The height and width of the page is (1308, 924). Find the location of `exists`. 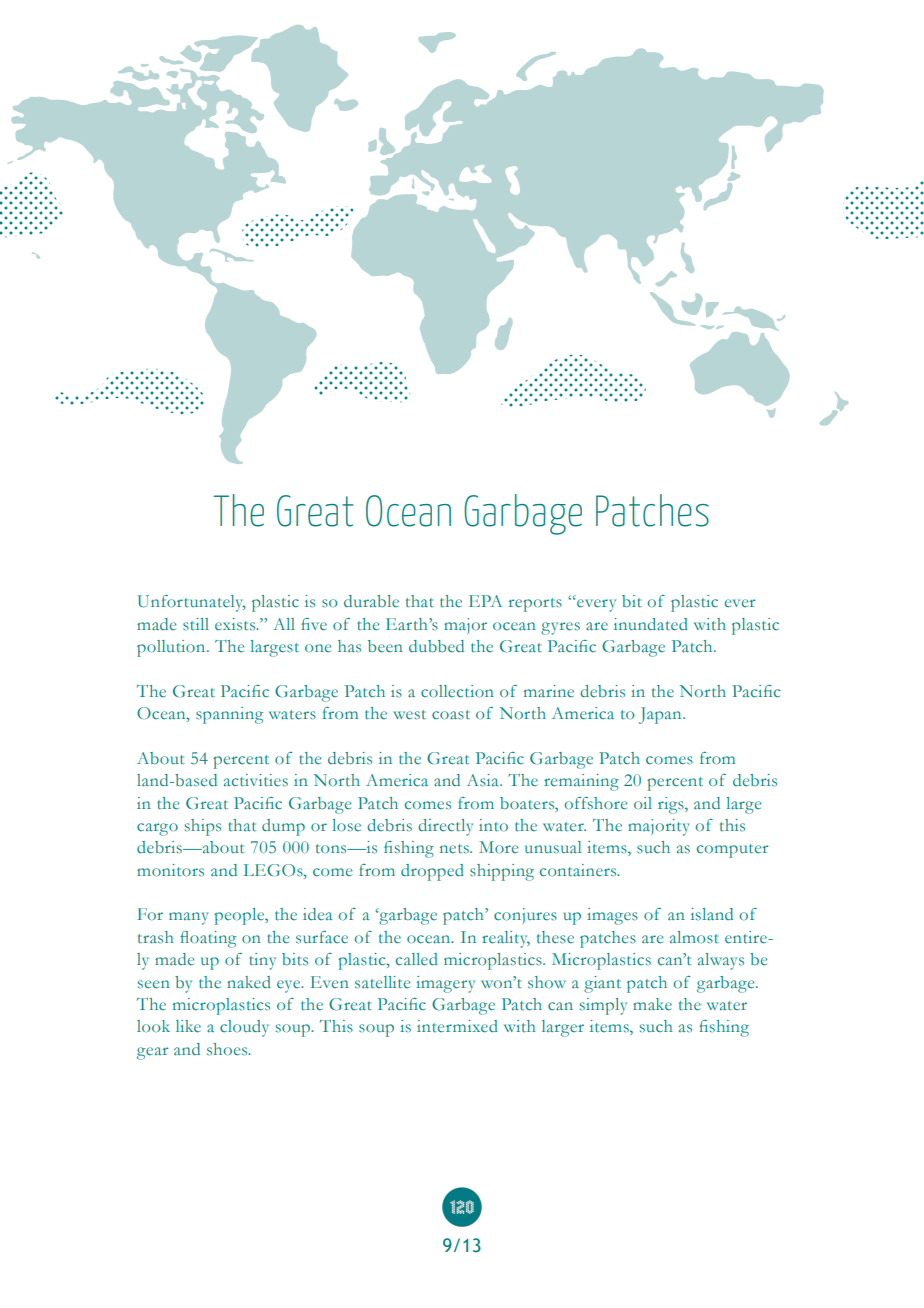

exists is located at coordinates (236, 624).
